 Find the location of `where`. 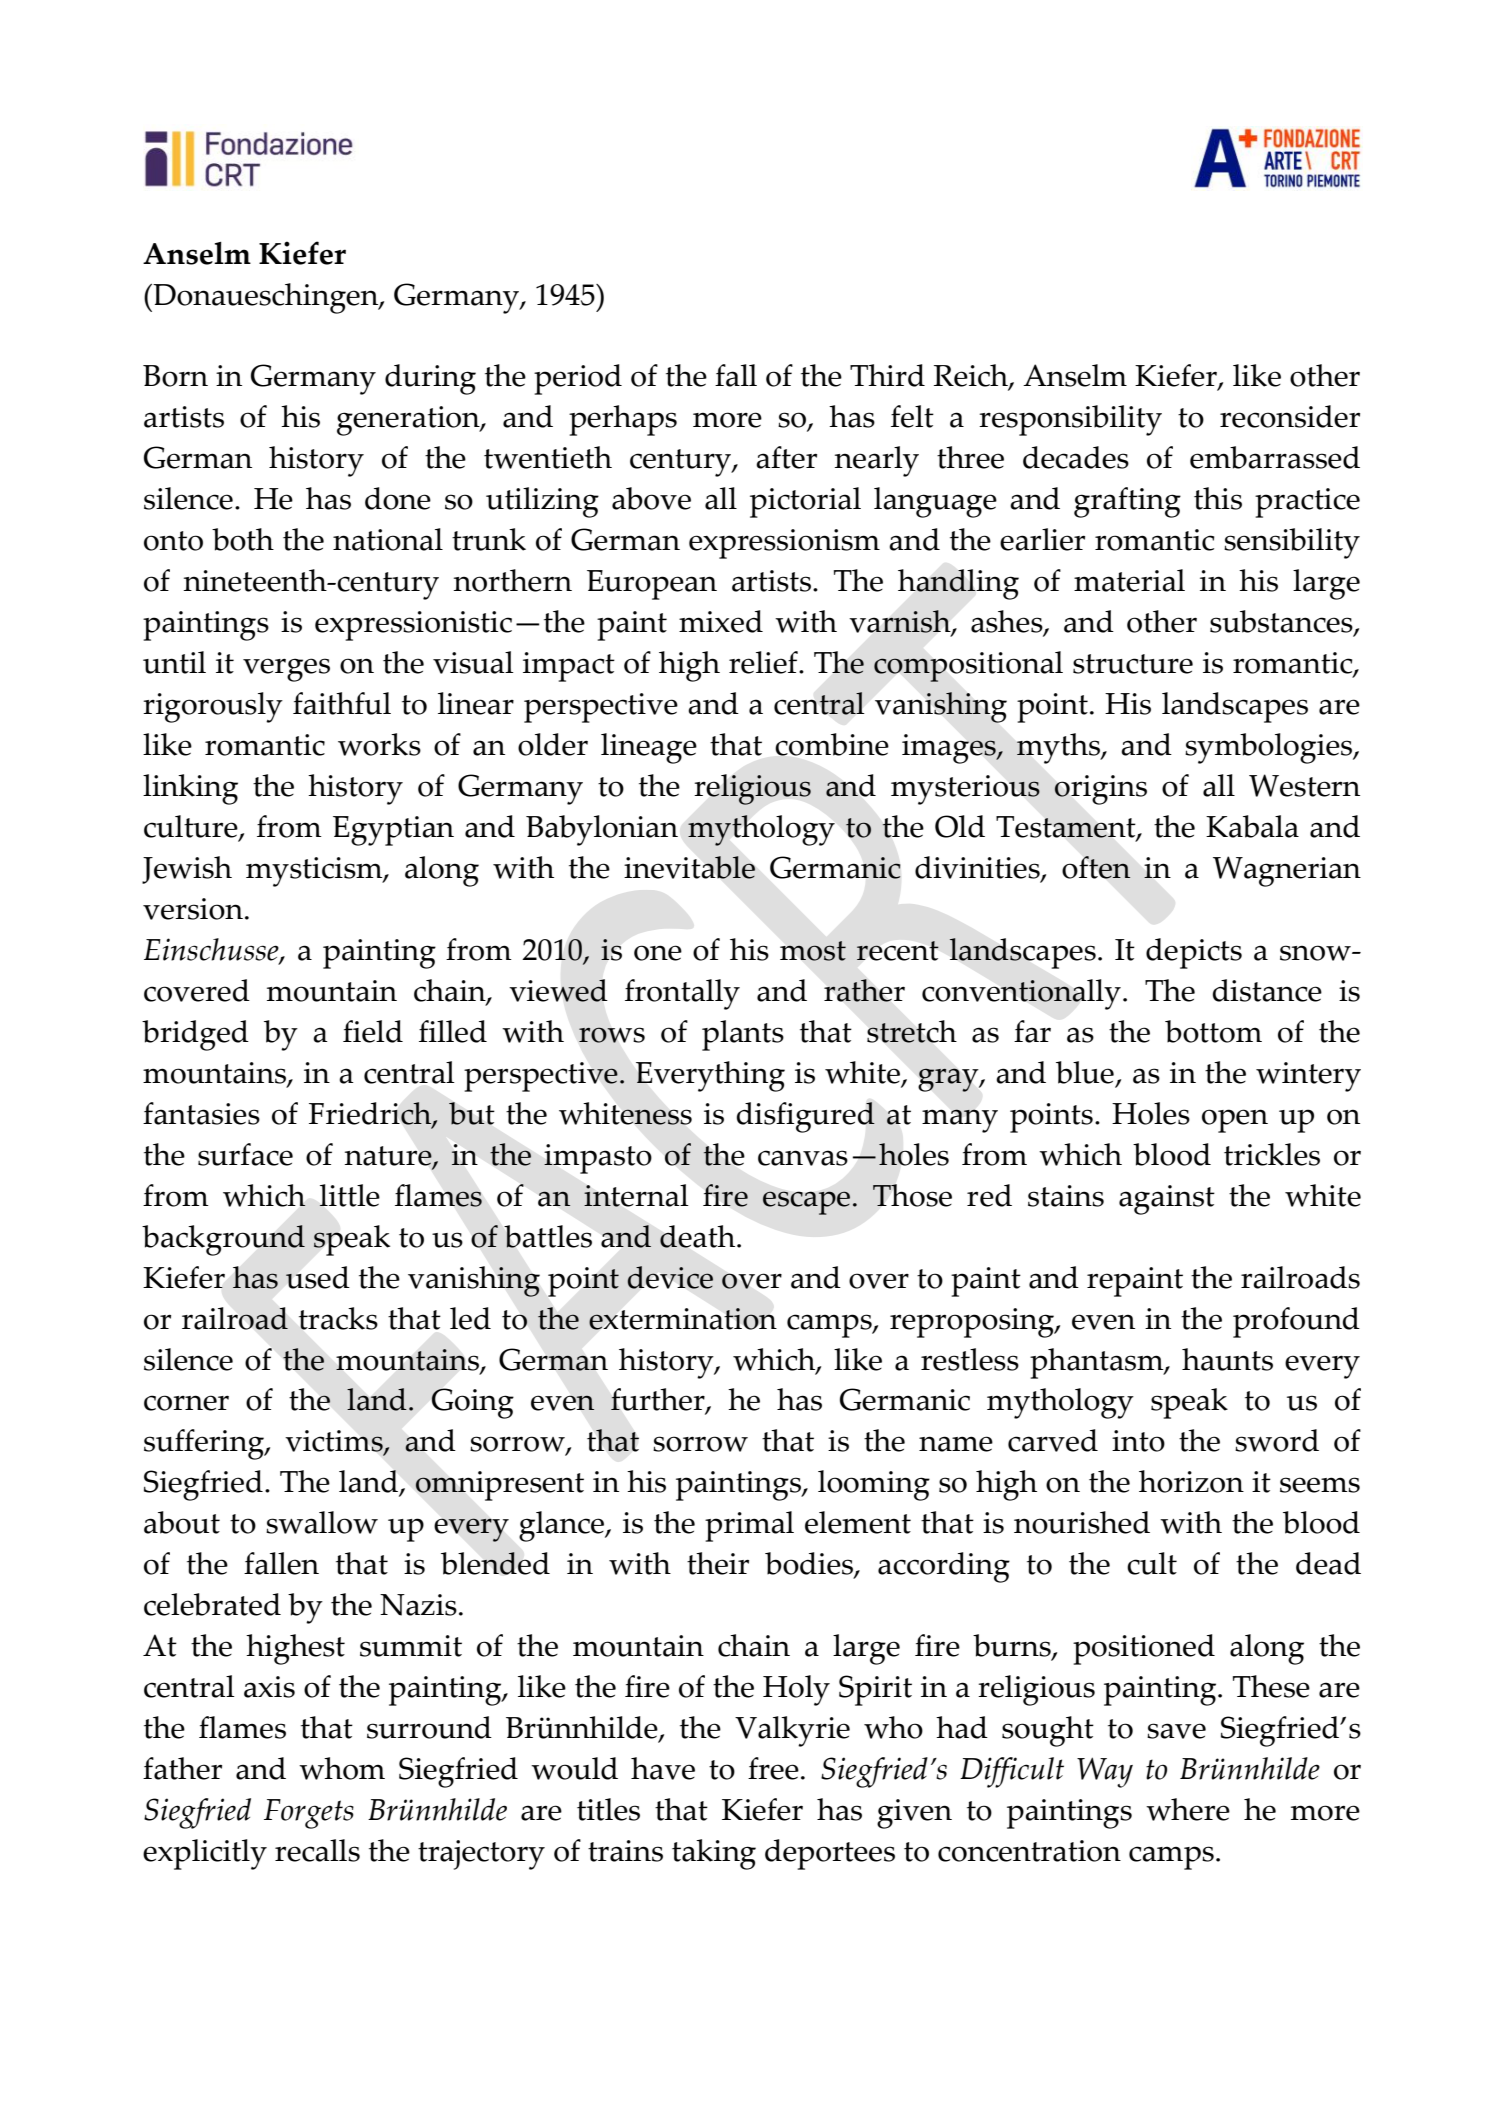

where is located at coordinates (1188, 1809).
